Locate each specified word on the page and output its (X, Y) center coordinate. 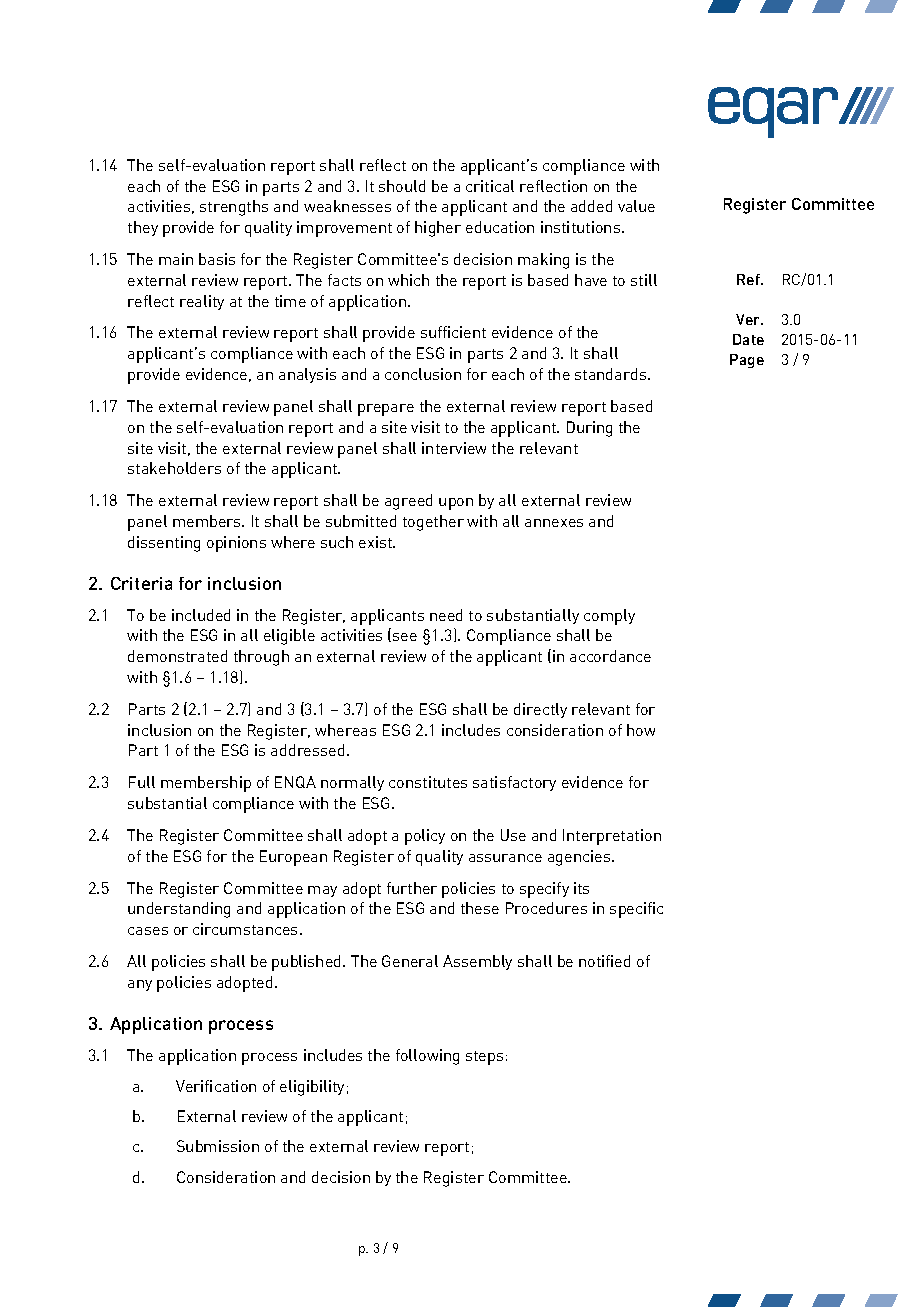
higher (438, 229)
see (405, 637)
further (412, 888)
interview (454, 448)
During (589, 429)
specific (636, 910)
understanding (179, 910)
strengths (234, 208)
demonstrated (177, 656)
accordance (610, 656)
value (636, 206)
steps (484, 1058)
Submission (218, 1146)
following (427, 1057)
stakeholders (174, 468)
